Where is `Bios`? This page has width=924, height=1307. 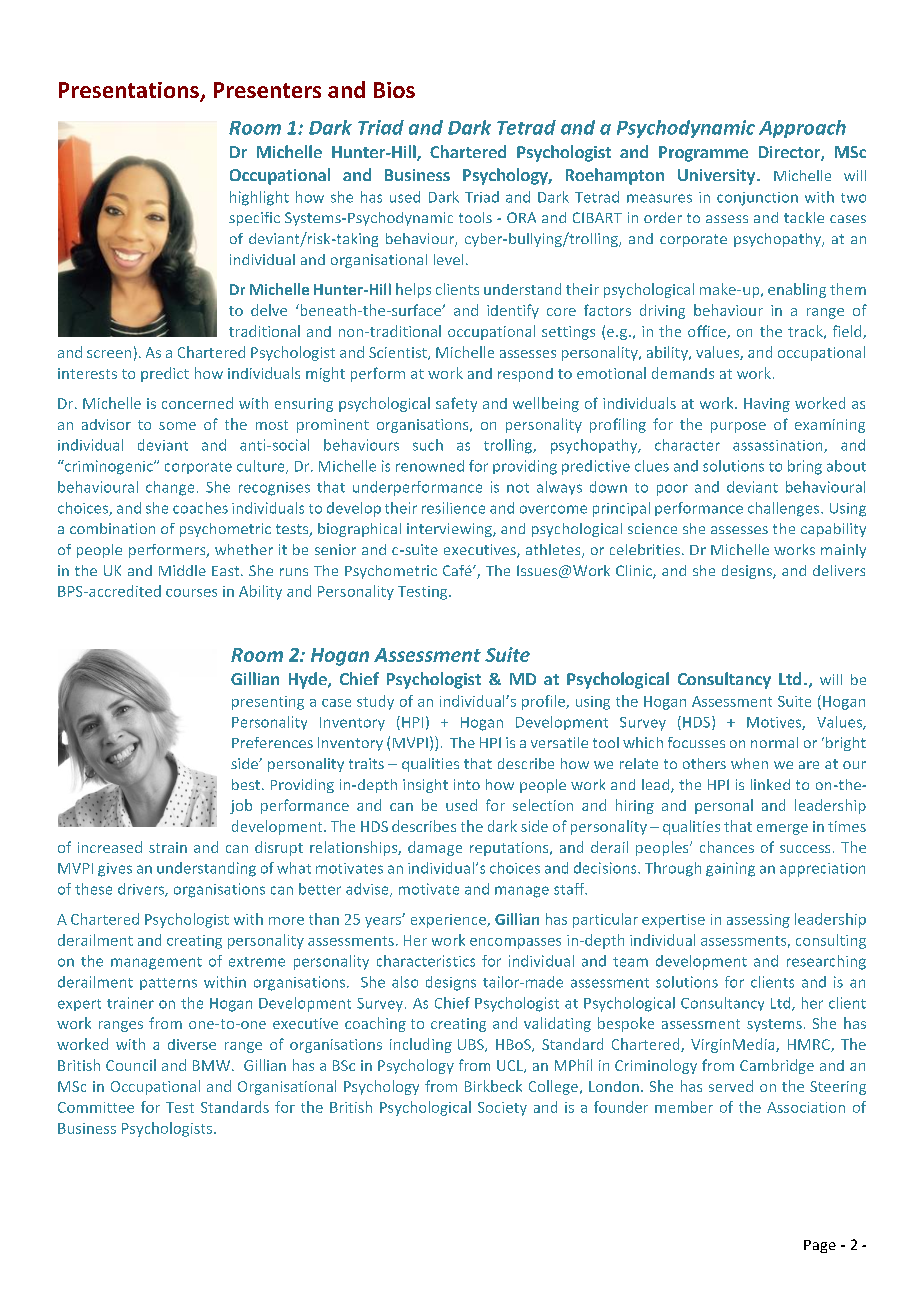
Bios is located at coordinates (394, 90).
